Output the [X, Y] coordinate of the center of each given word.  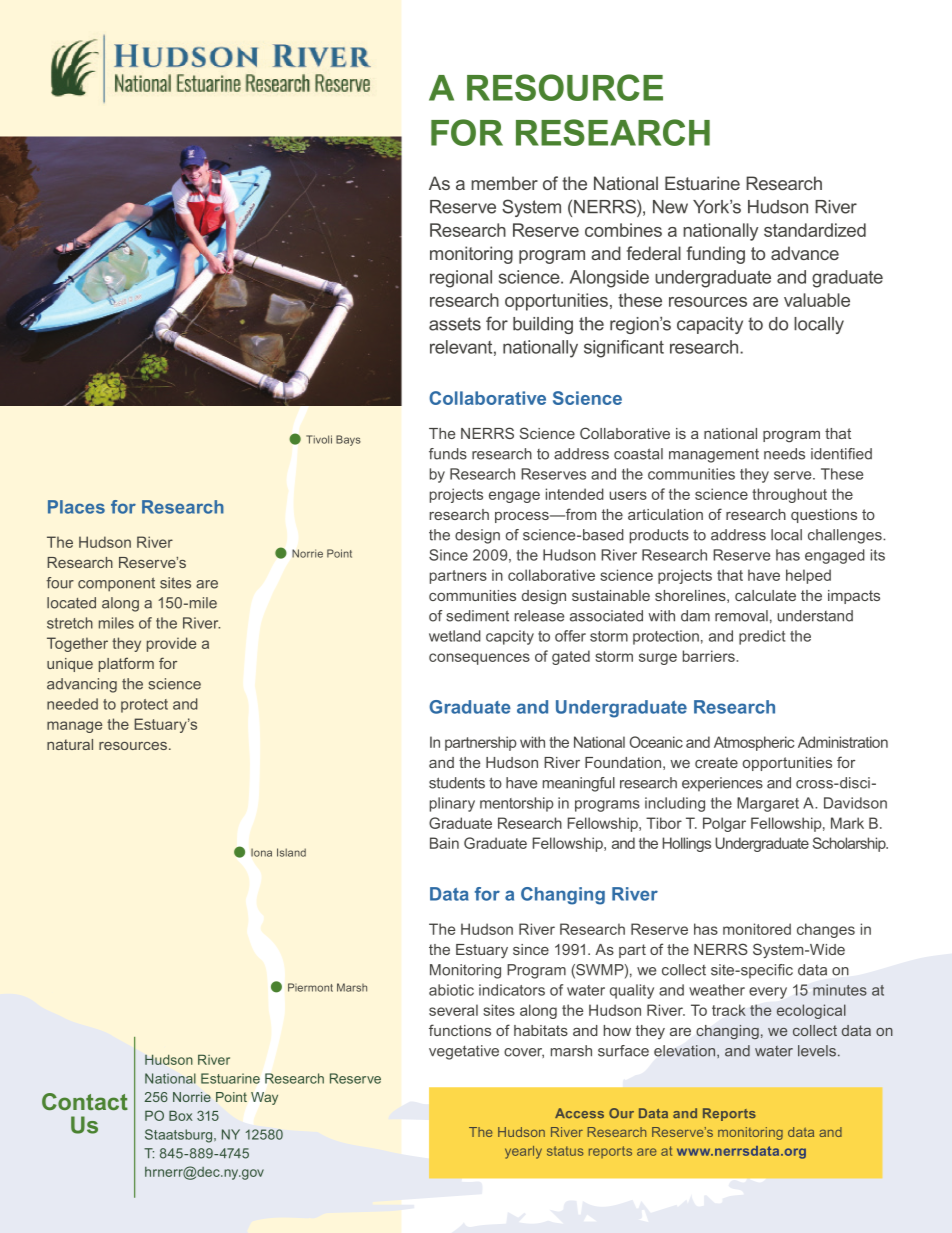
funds [448, 454]
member [504, 183]
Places [76, 507]
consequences [479, 659]
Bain [444, 843]
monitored [757, 929]
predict [762, 637]
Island [291, 852]
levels [818, 1051]
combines [623, 230]
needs [784, 454]
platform [126, 664]
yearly [523, 1152]
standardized [815, 230]
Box [181, 1115]
